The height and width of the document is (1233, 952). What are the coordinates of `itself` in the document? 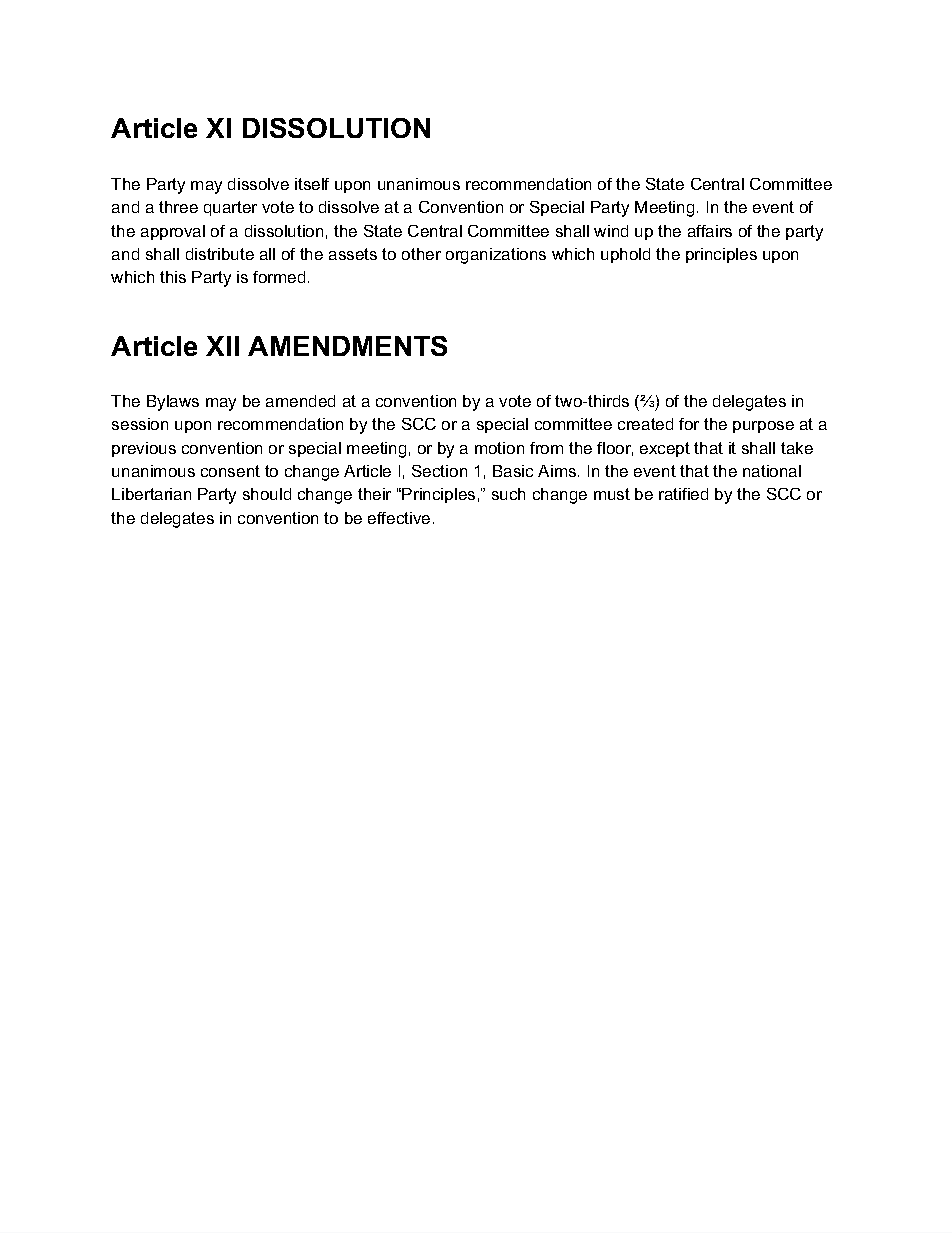 It's located at (312, 184).
